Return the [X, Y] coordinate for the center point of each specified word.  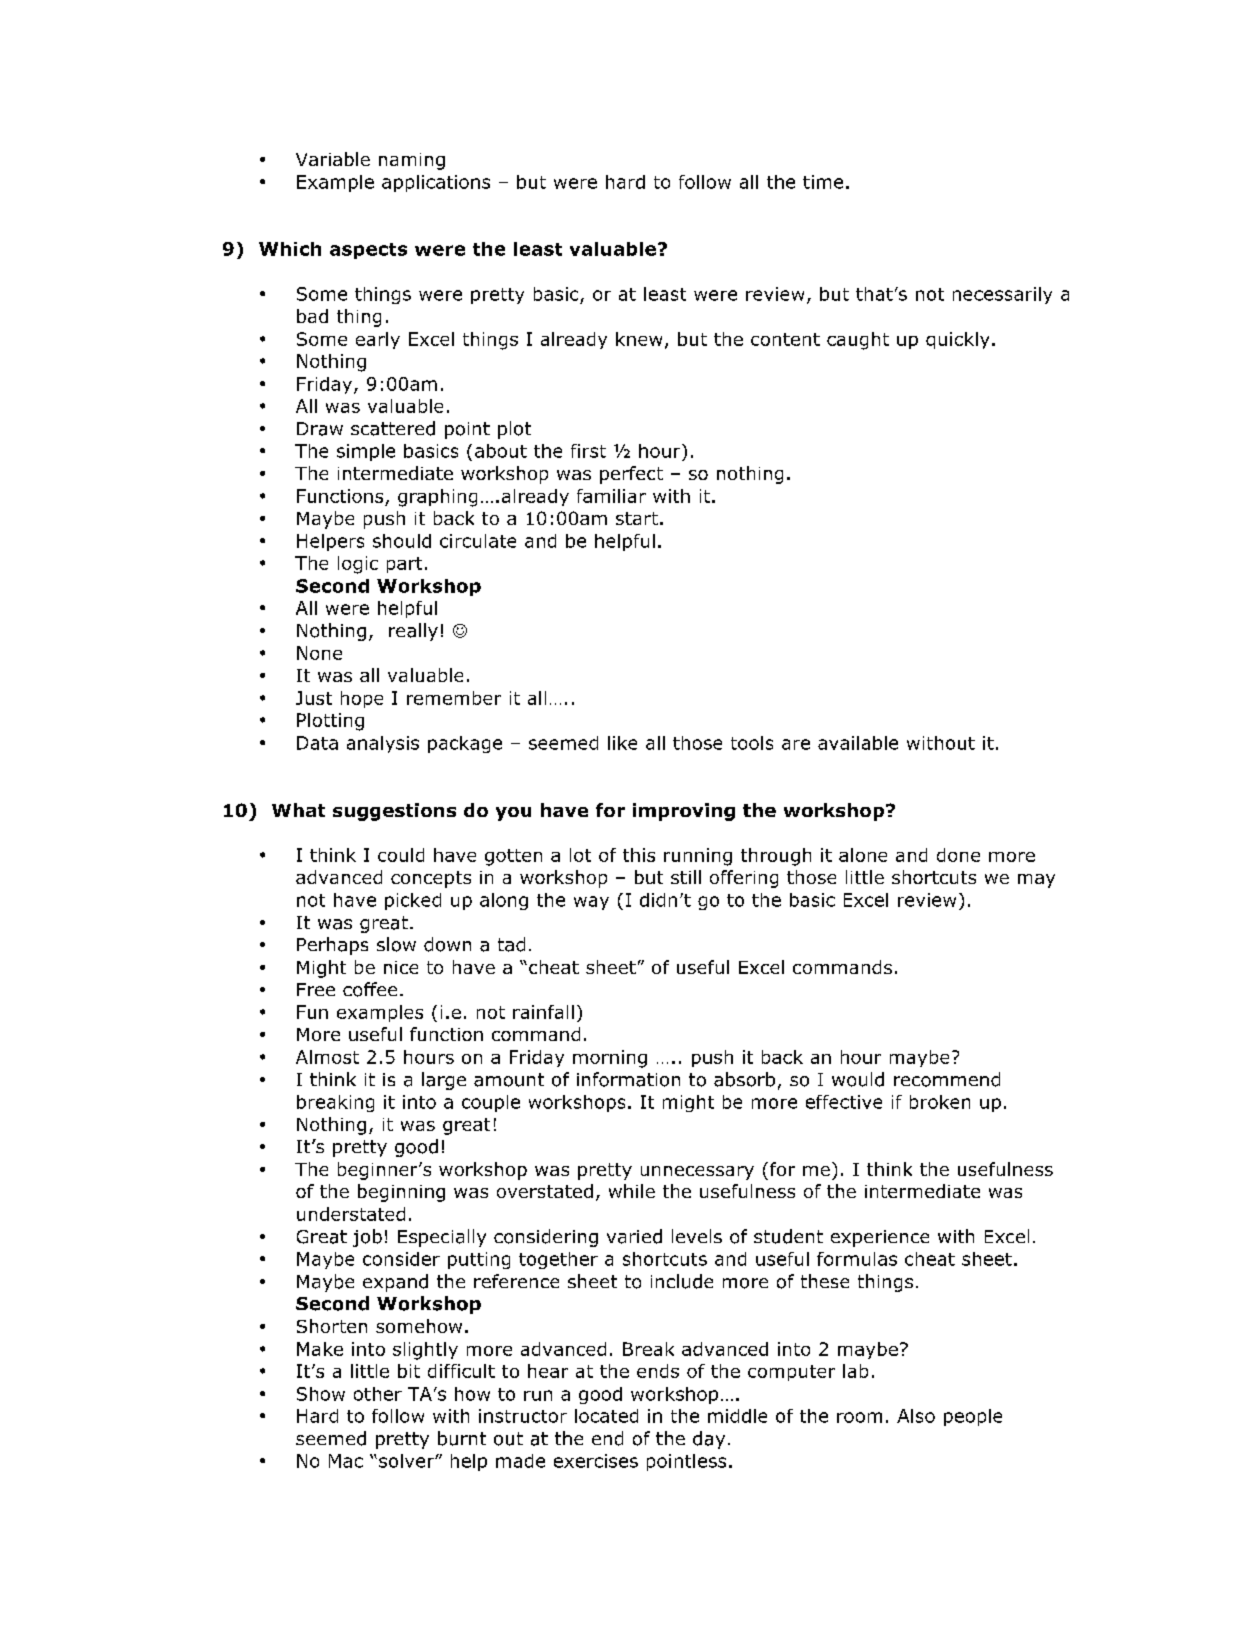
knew [639, 339]
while [632, 1191]
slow [396, 944]
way [591, 903]
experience [880, 1238]
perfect [631, 475]
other [378, 1394]
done [958, 855]
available [858, 743]
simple [366, 452]
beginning [401, 1193]
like [622, 743]
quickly [957, 340]
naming [412, 161]
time [823, 182]
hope [362, 699]
